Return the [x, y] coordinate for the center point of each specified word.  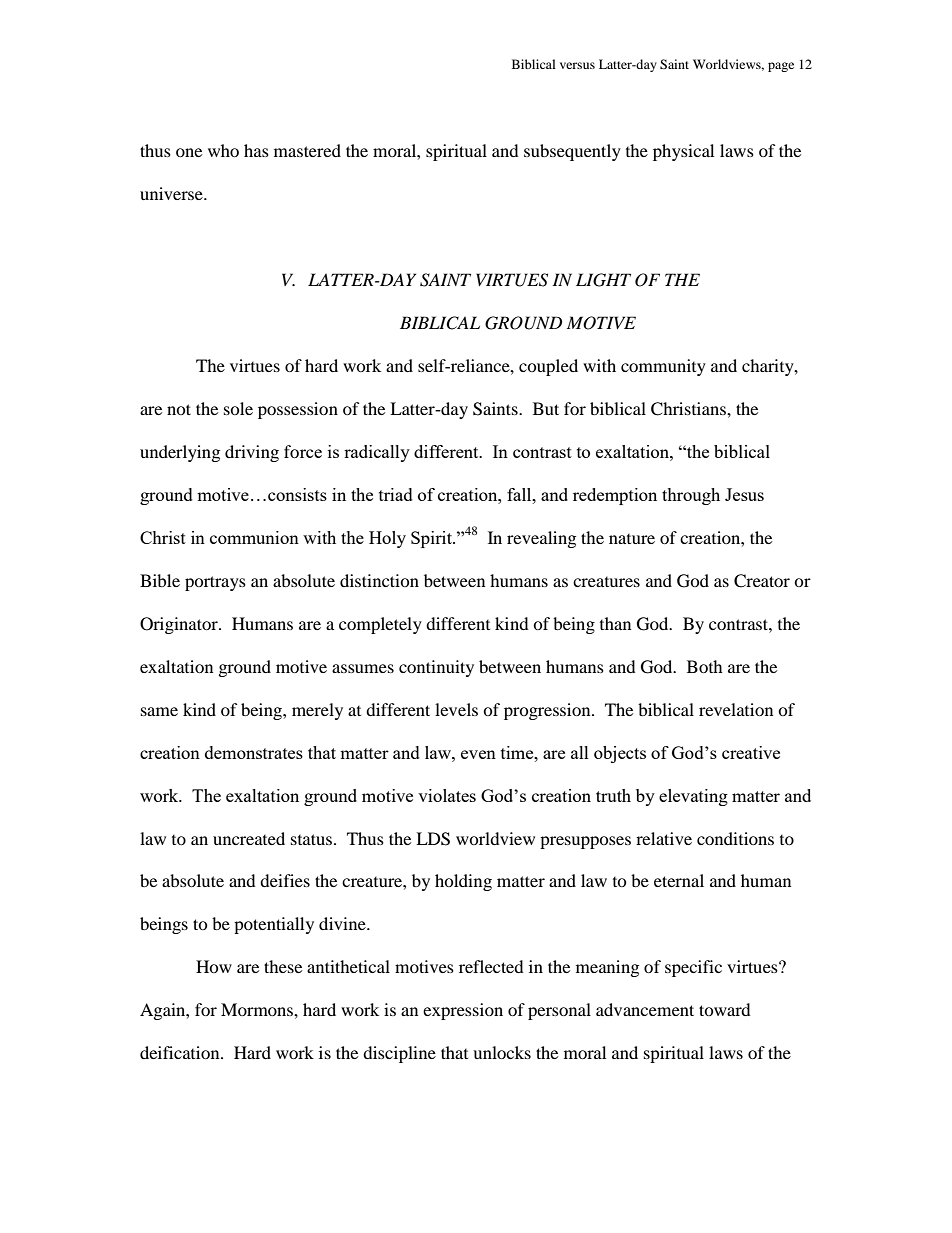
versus [577, 65]
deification [181, 1052]
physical [683, 152]
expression [463, 1011]
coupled [548, 367]
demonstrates [254, 752]
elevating [693, 797]
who [223, 150]
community [663, 367]
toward [725, 1009]
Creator [762, 581]
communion [254, 537]
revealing [541, 539]
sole [238, 408]
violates [447, 795]
